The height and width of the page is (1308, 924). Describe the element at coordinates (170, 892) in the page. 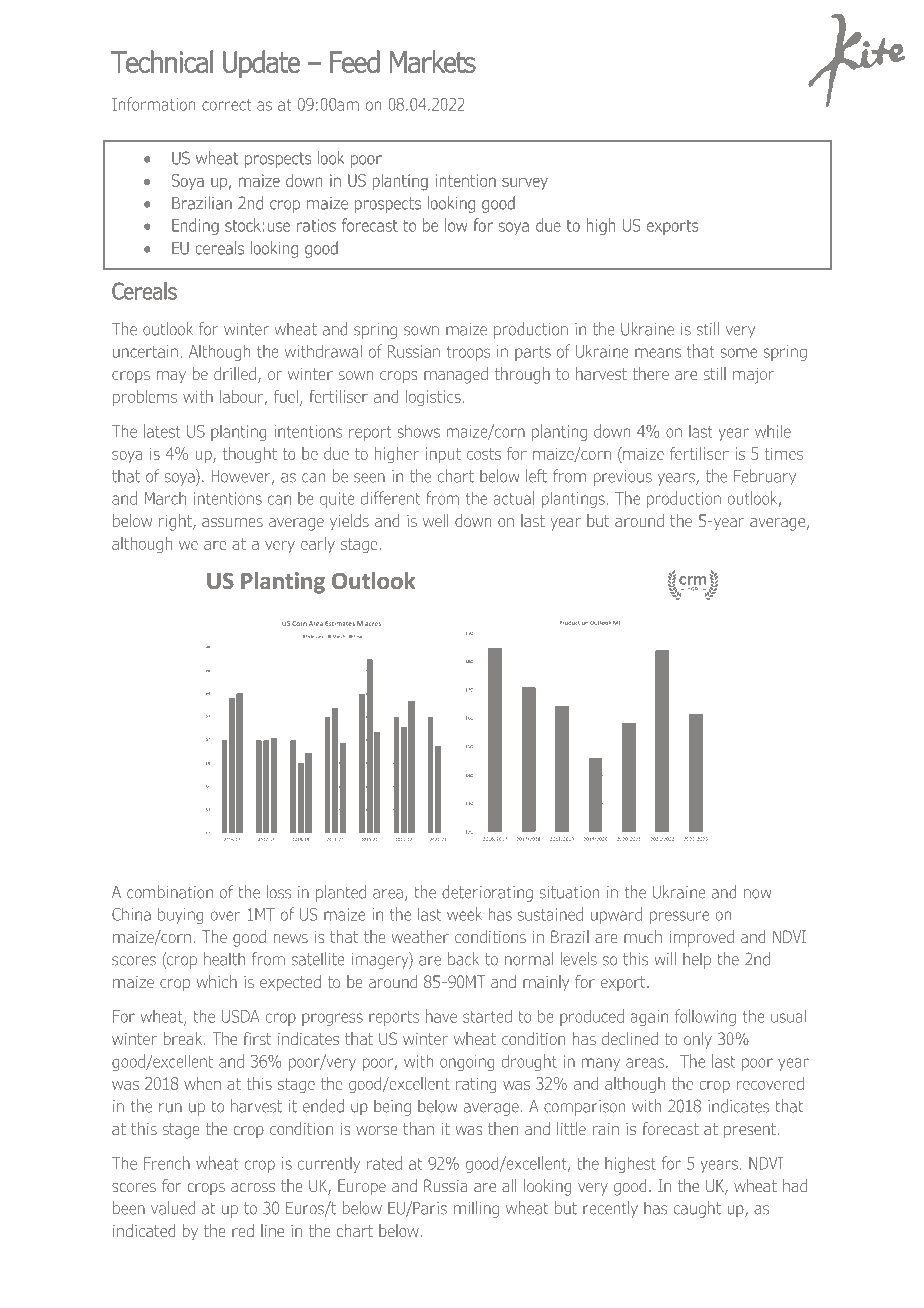

I see `combination` at that location.
